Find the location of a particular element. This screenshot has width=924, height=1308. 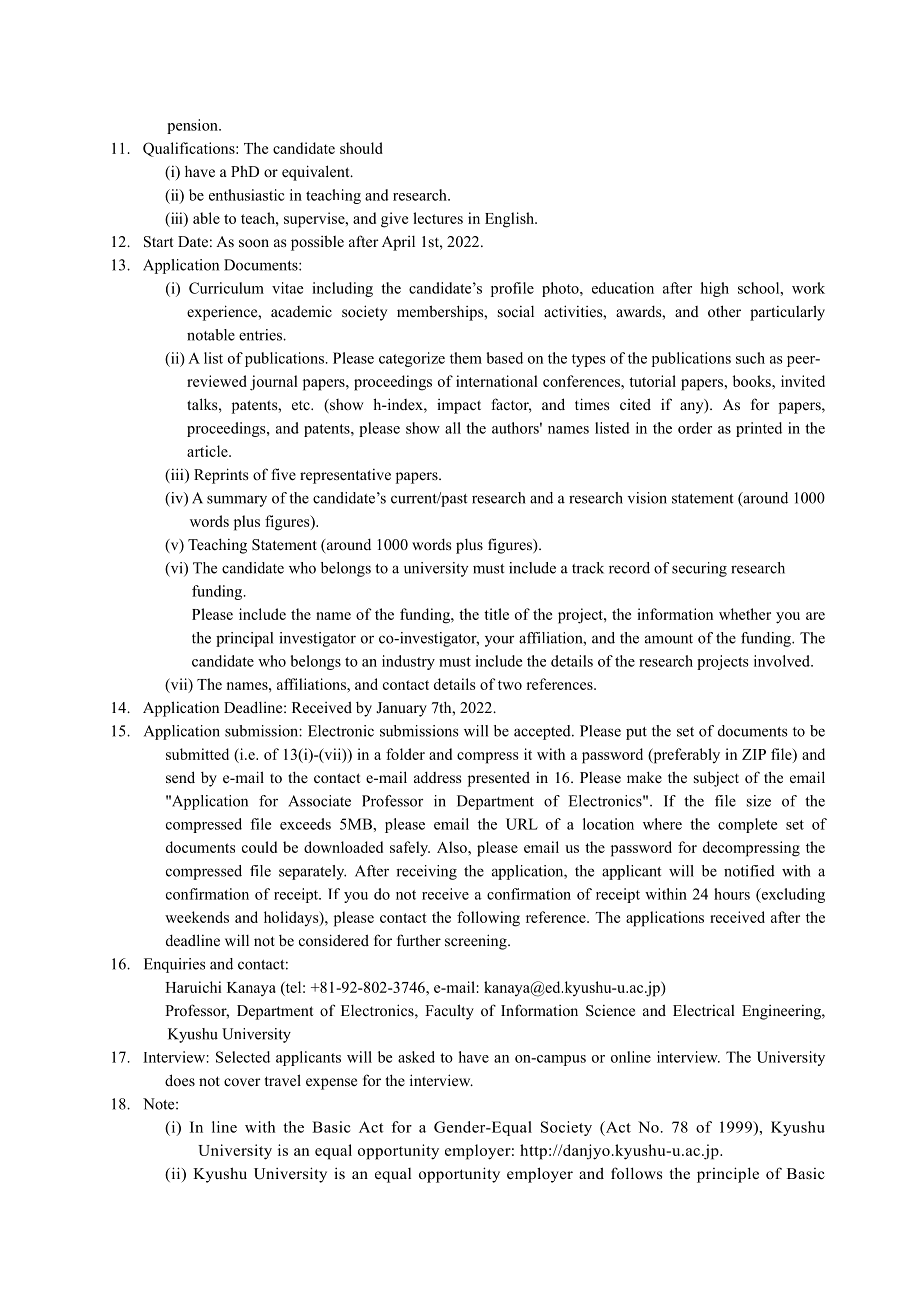

books is located at coordinates (753, 381).
